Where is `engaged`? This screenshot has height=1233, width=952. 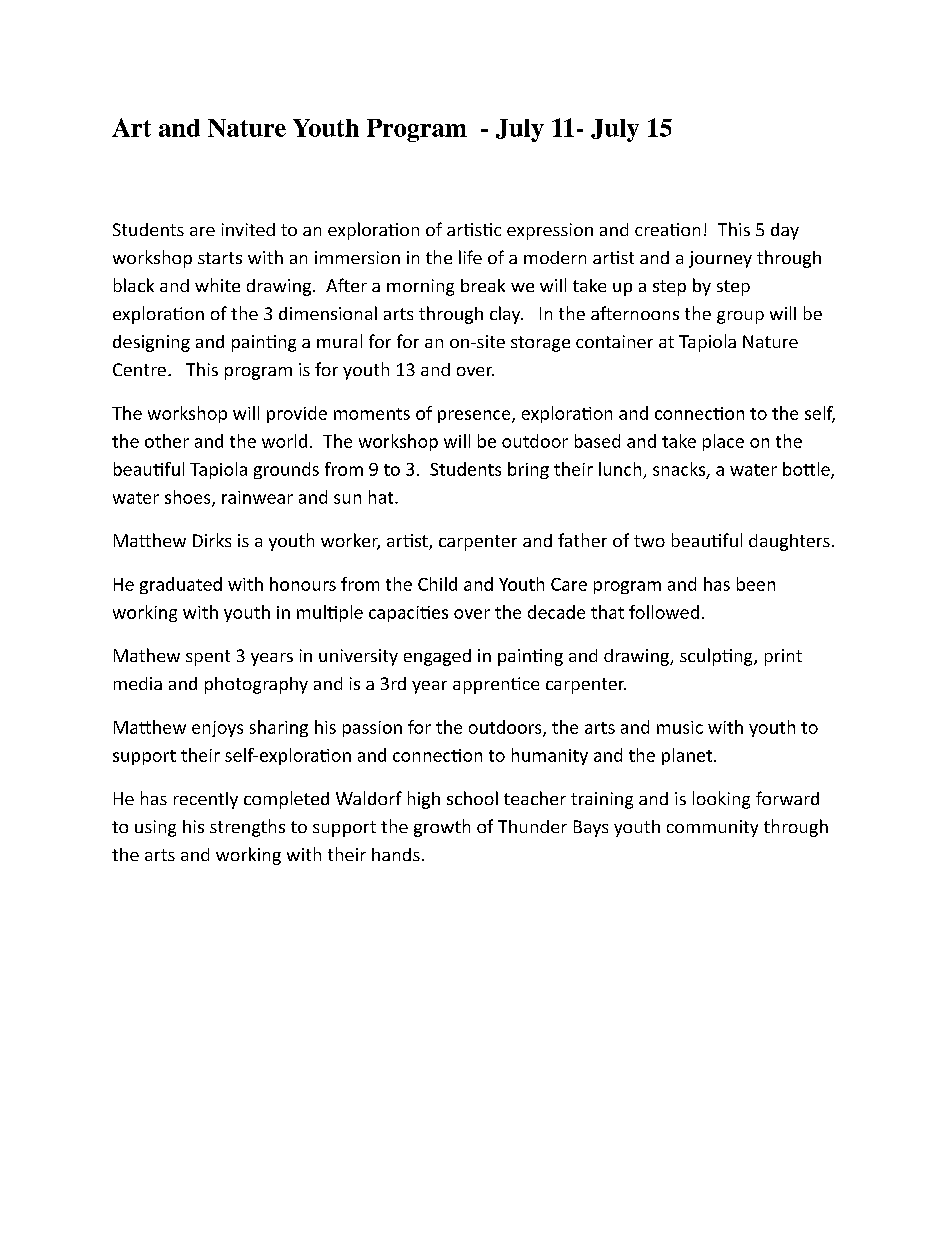
engaged is located at coordinates (437, 657).
